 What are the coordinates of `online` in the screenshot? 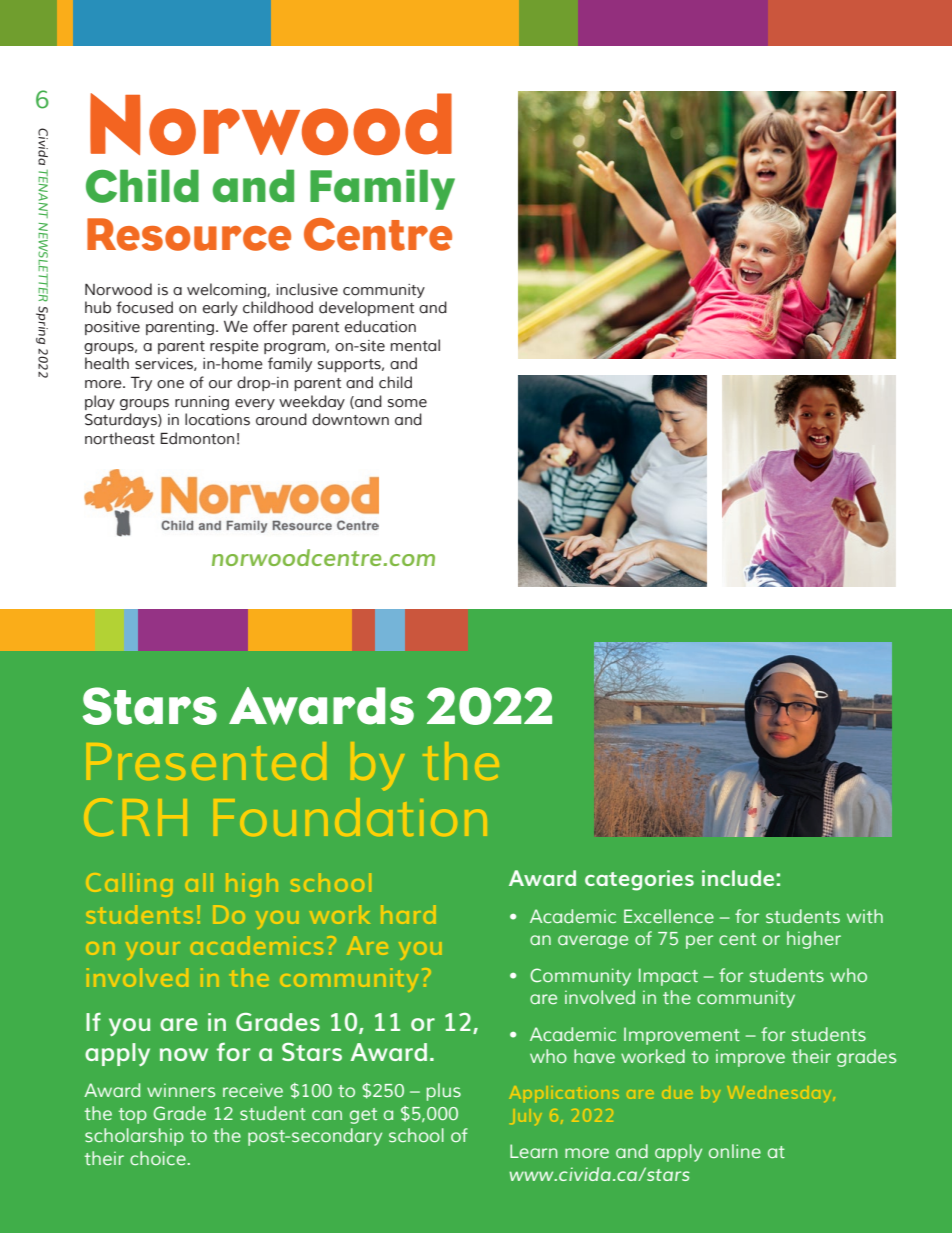 It's located at (735, 1151).
